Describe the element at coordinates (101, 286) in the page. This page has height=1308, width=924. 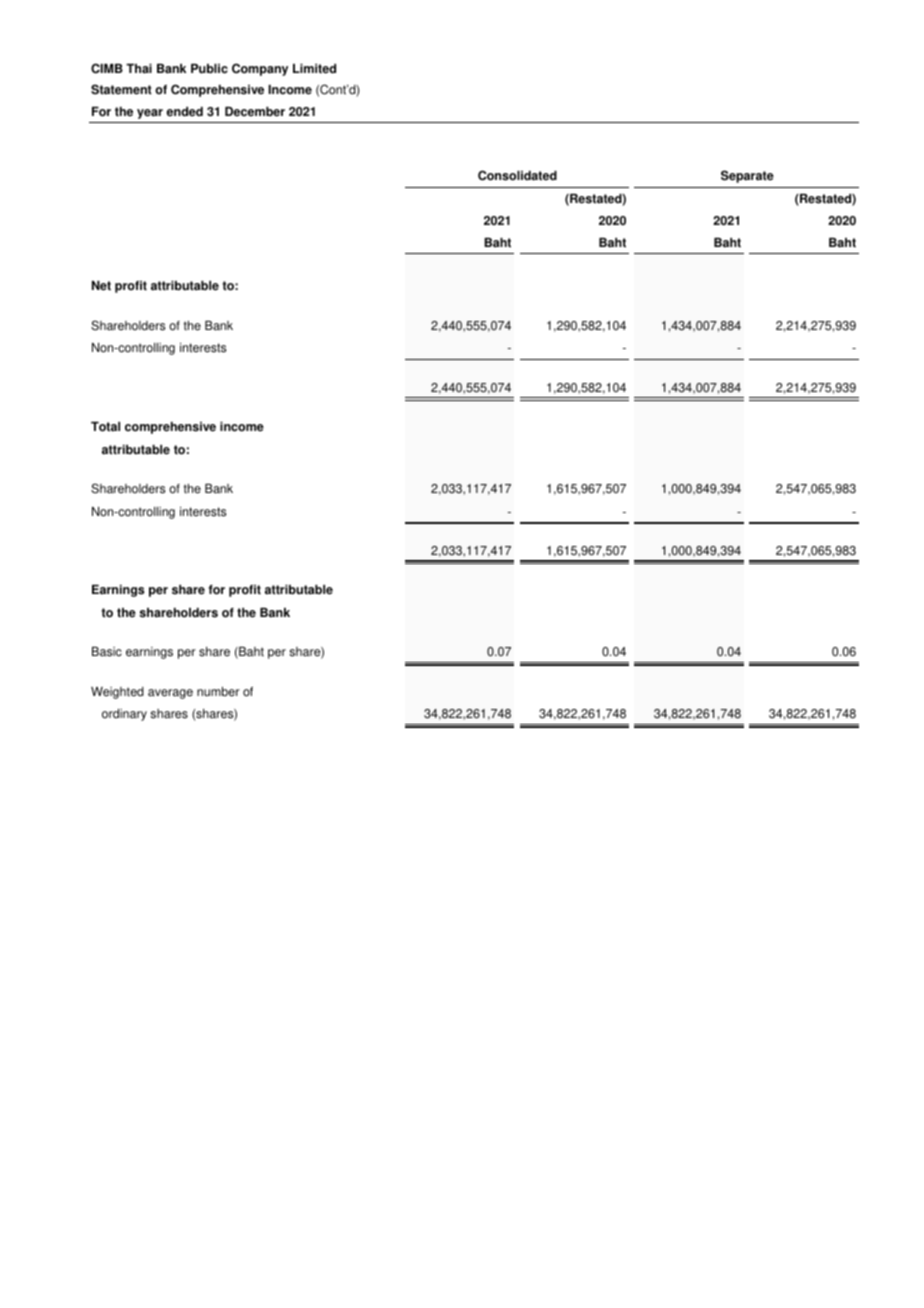
I see `Net` at that location.
